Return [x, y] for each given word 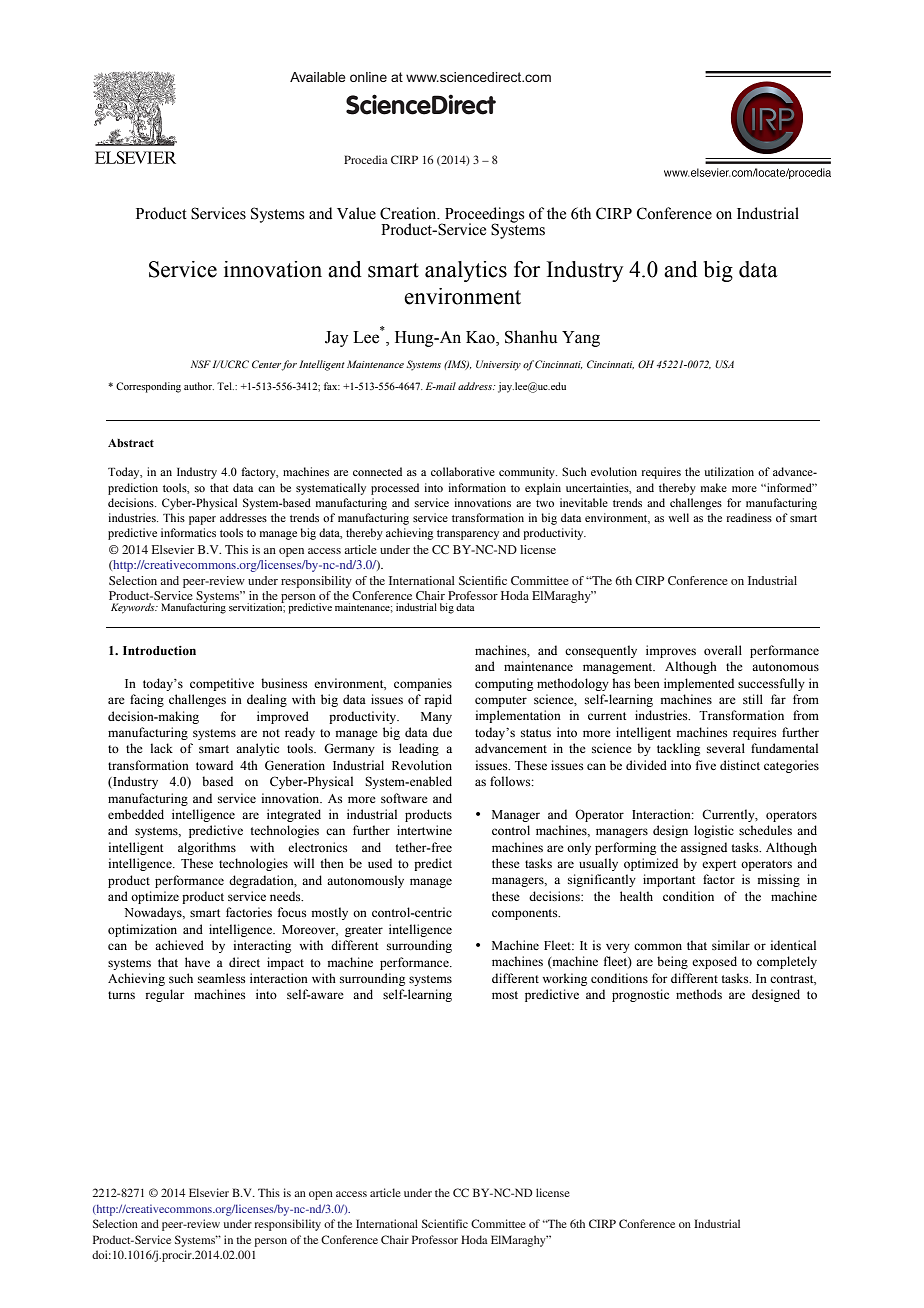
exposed [714, 962]
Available [318, 77]
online [368, 77]
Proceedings [483, 216]
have [197, 962]
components [526, 914]
